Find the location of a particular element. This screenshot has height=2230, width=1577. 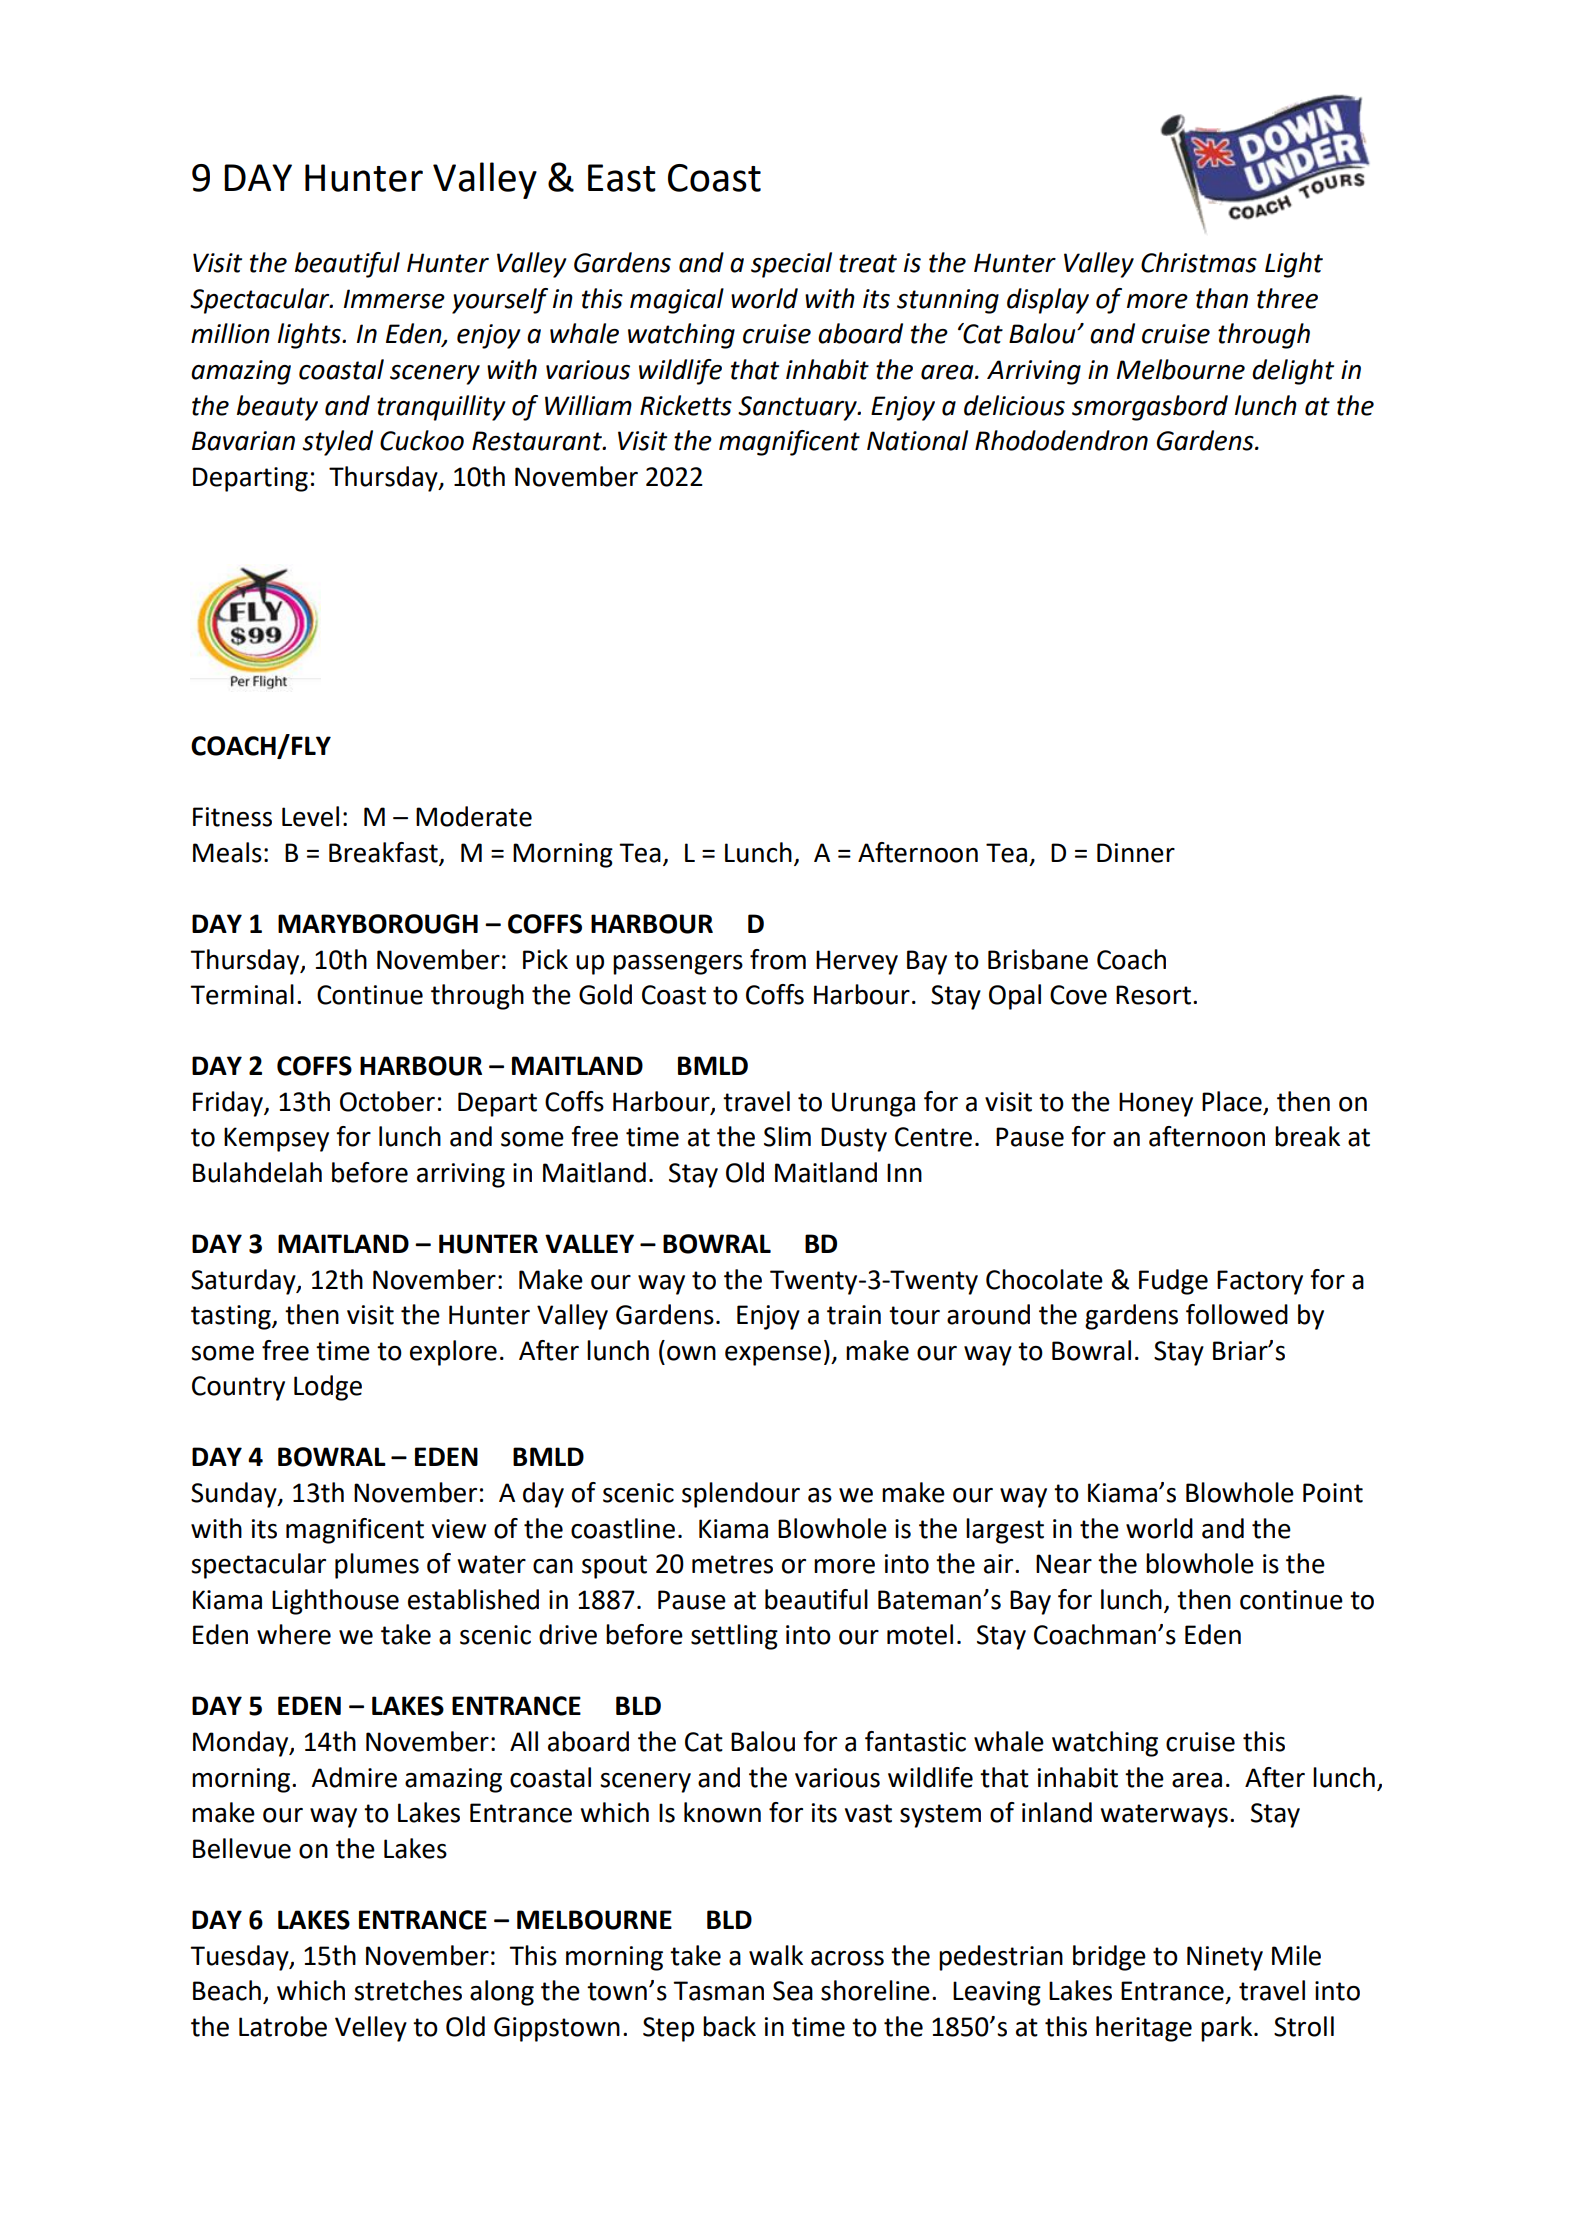

stretches is located at coordinates (408, 1990).
